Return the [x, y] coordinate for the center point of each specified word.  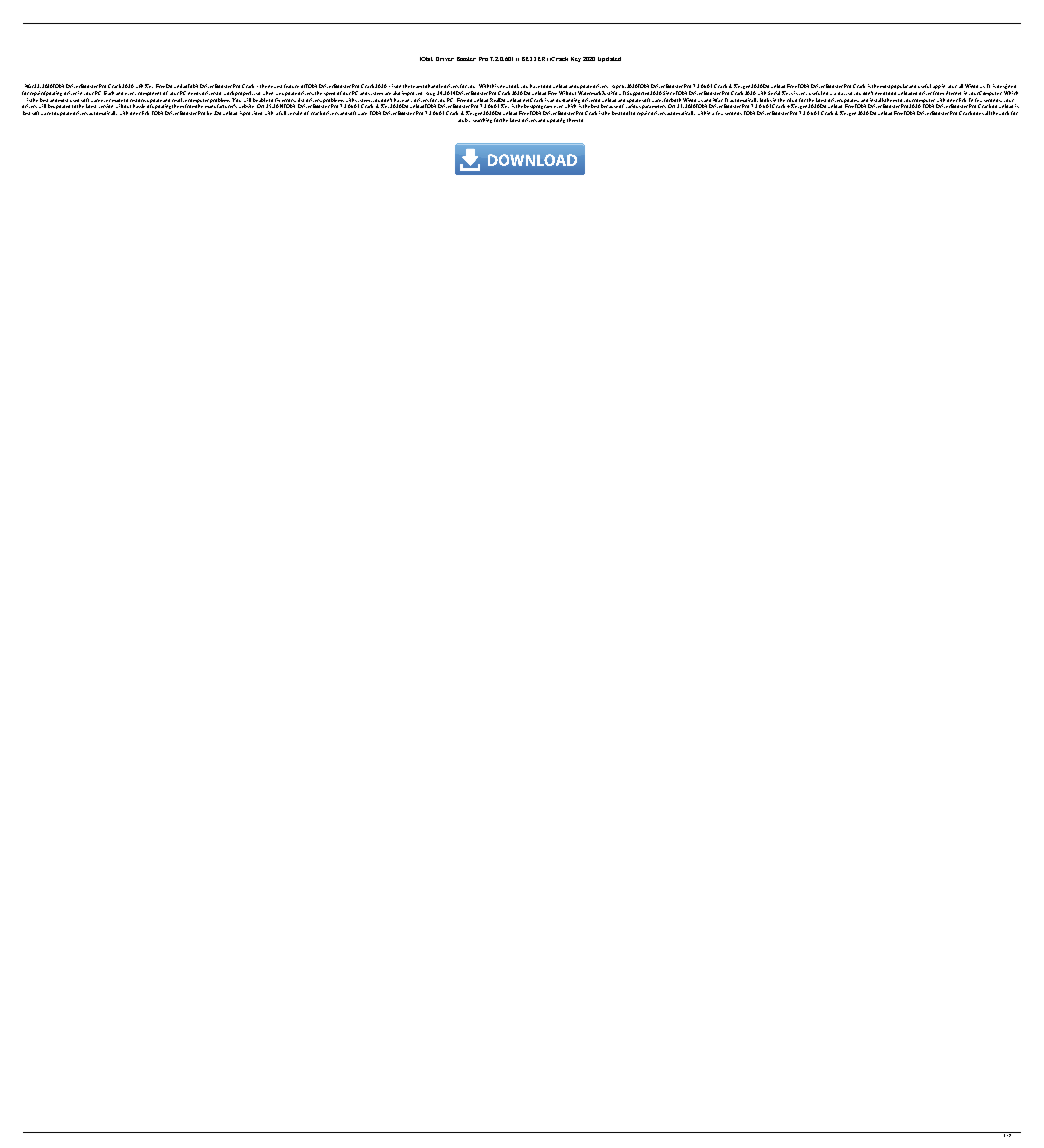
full [282, 113]
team [416, 86]
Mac [718, 100]
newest [275, 86]
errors [289, 100]
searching [482, 120]
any [408, 100]
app [937, 88]
